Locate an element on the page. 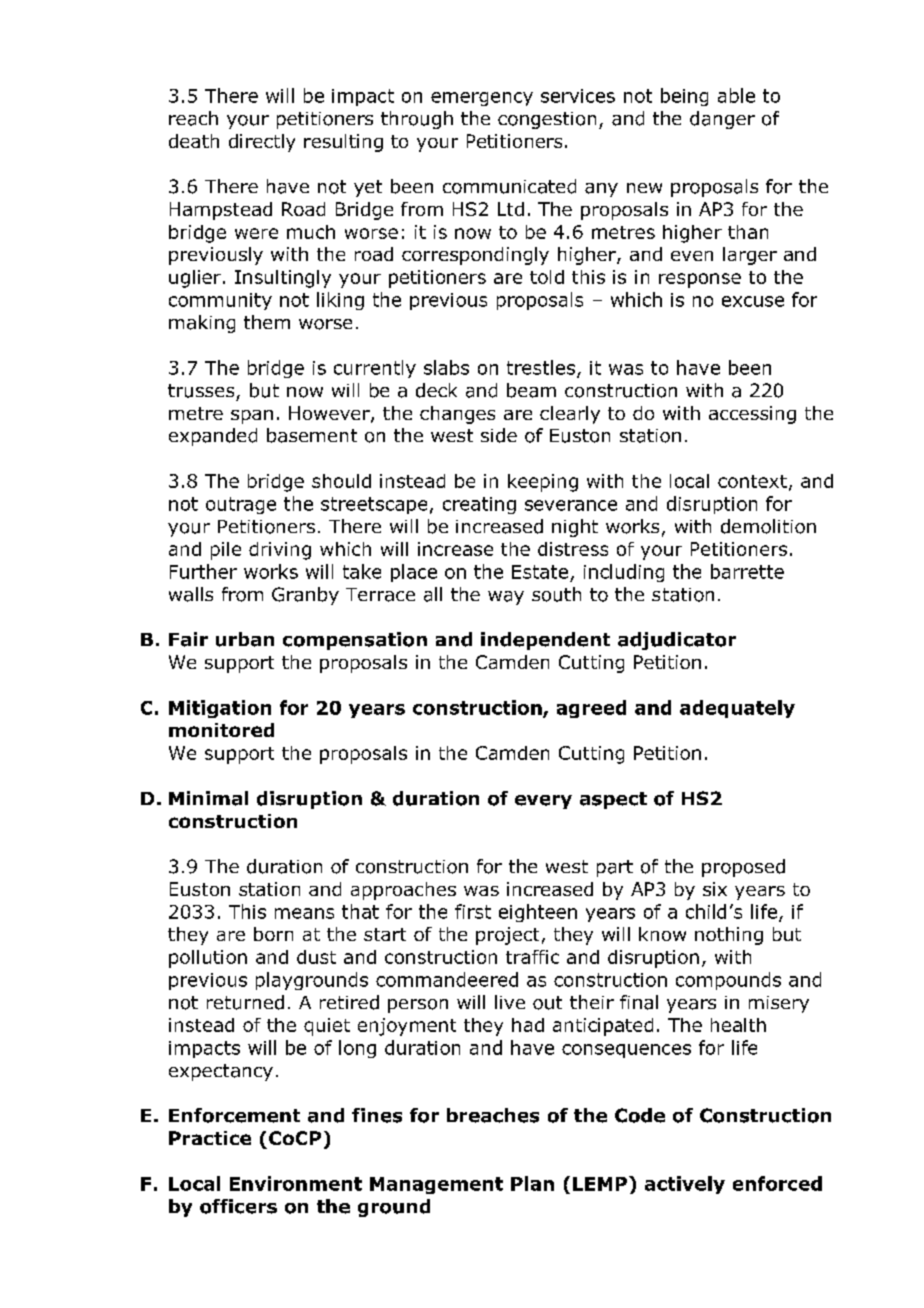 This document has width=924, height=1308. directly is located at coordinates (262, 143).
